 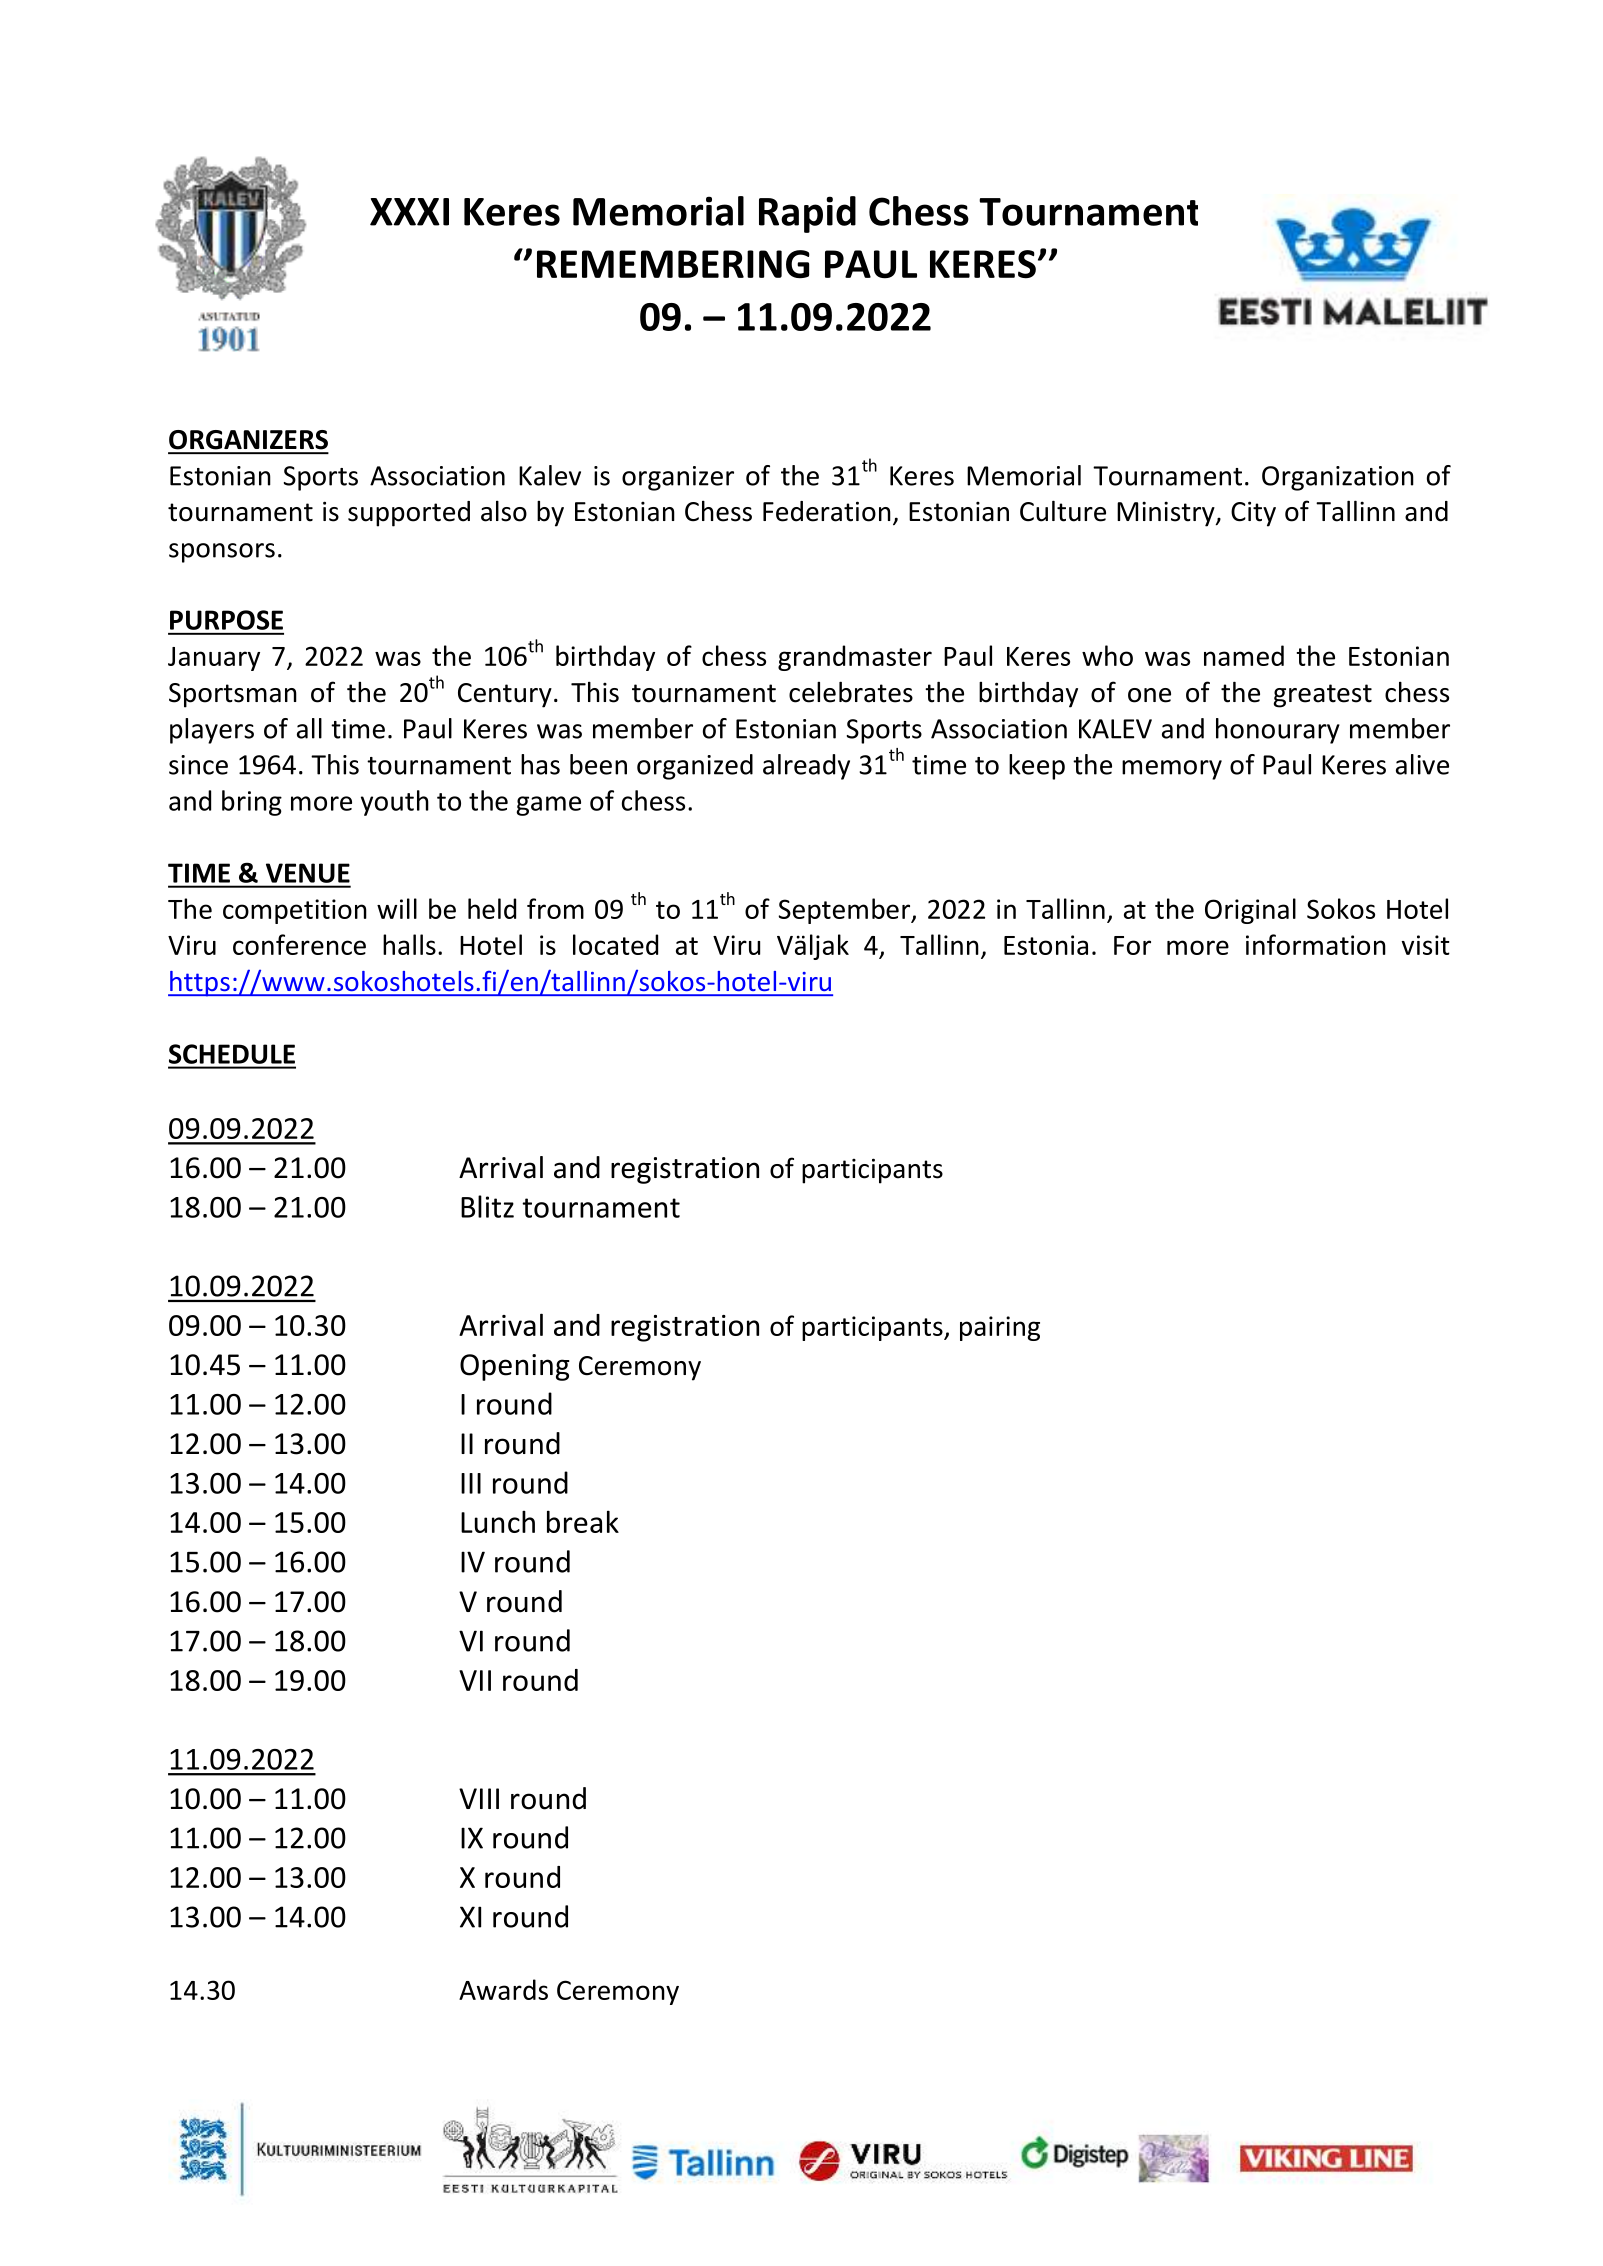 I want to click on XXXI, so click(x=409, y=212).
